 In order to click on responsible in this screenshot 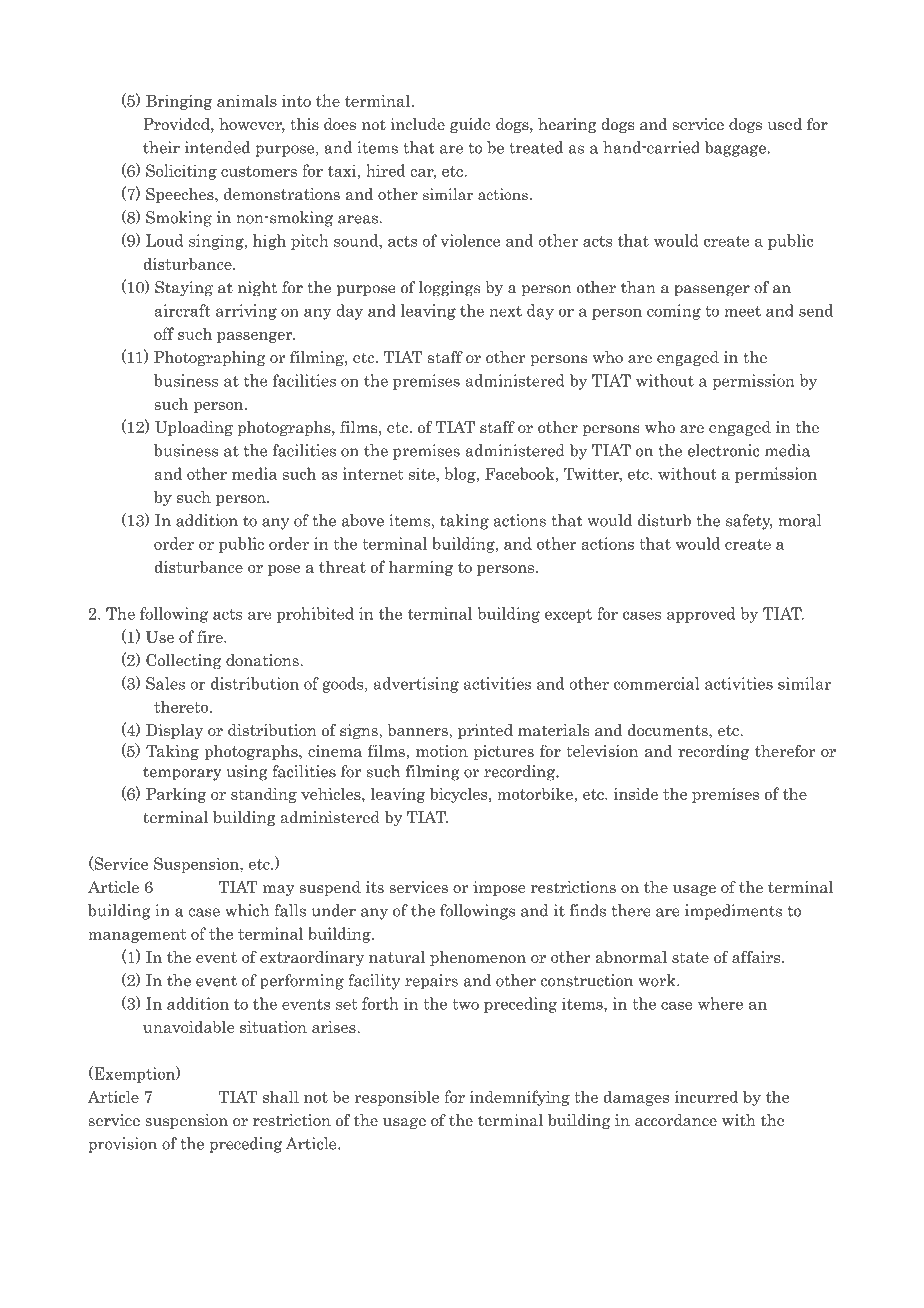, I will do `click(396, 1098)`.
